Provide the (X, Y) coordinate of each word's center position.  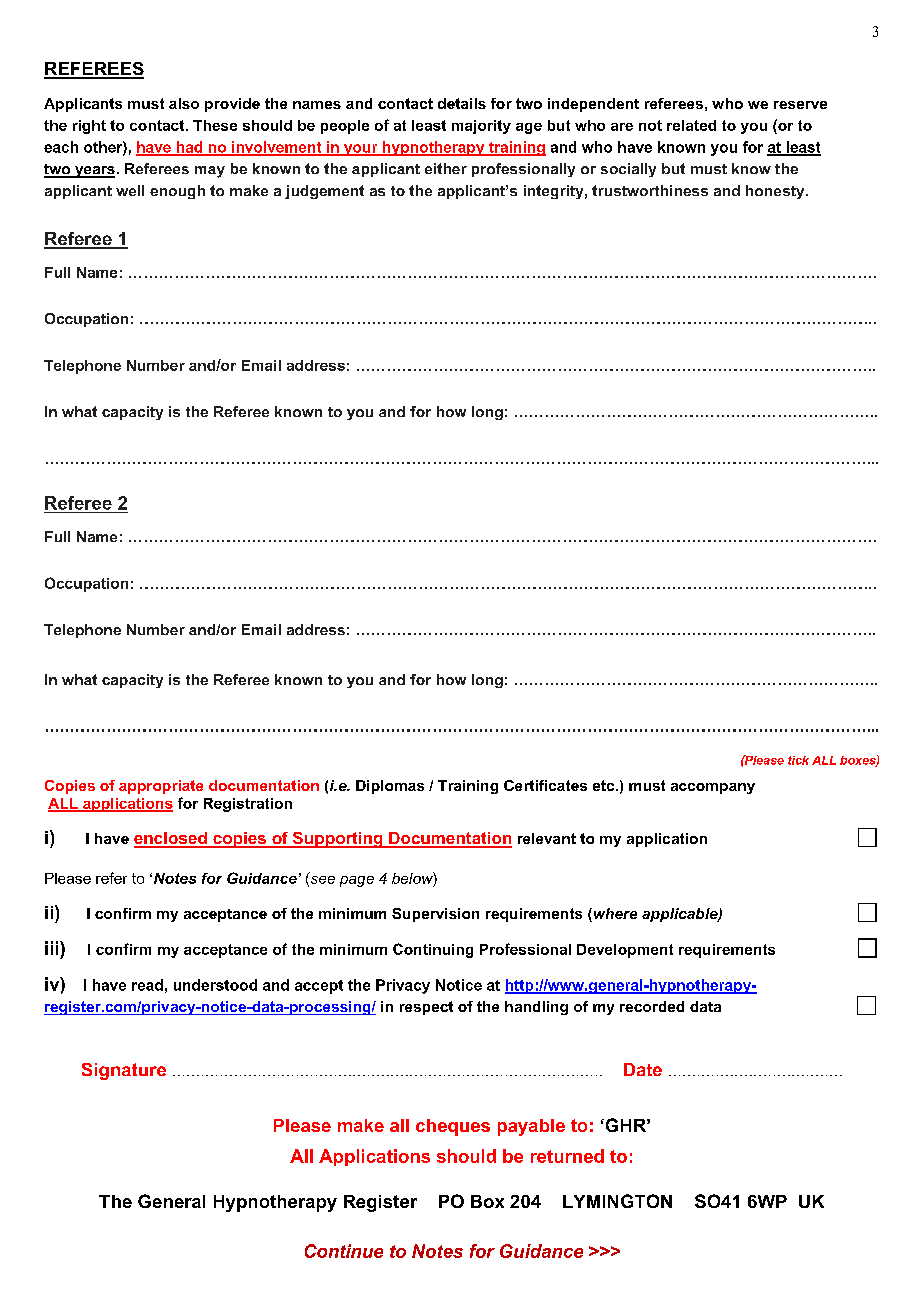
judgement (324, 192)
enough (177, 192)
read (147, 985)
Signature (124, 1071)
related (691, 125)
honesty (776, 192)
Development (625, 951)
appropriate (161, 787)
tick (798, 760)
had (189, 148)
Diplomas (390, 787)
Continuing (433, 950)
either (446, 168)
